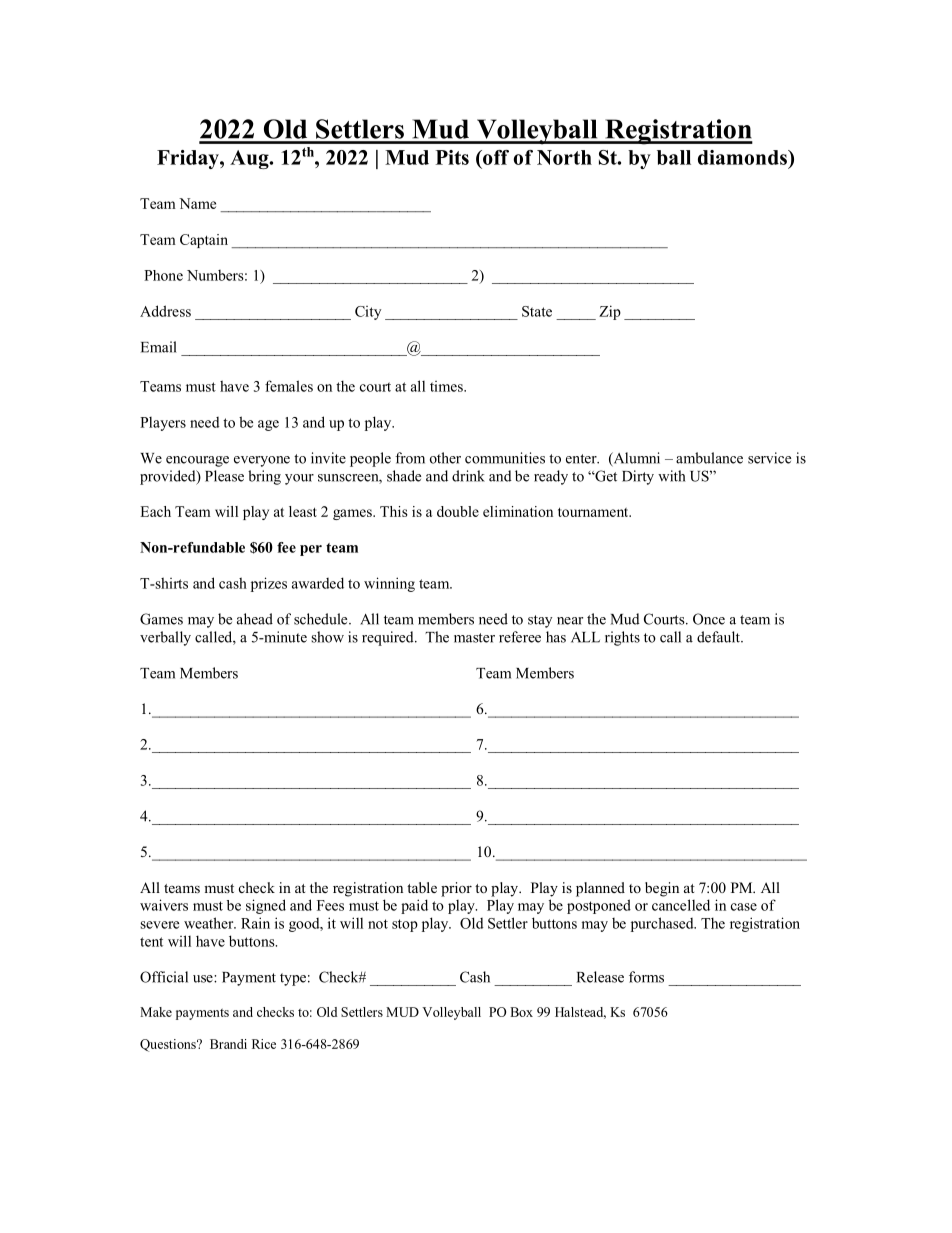  I want to click on prior, so click(456, 889).
